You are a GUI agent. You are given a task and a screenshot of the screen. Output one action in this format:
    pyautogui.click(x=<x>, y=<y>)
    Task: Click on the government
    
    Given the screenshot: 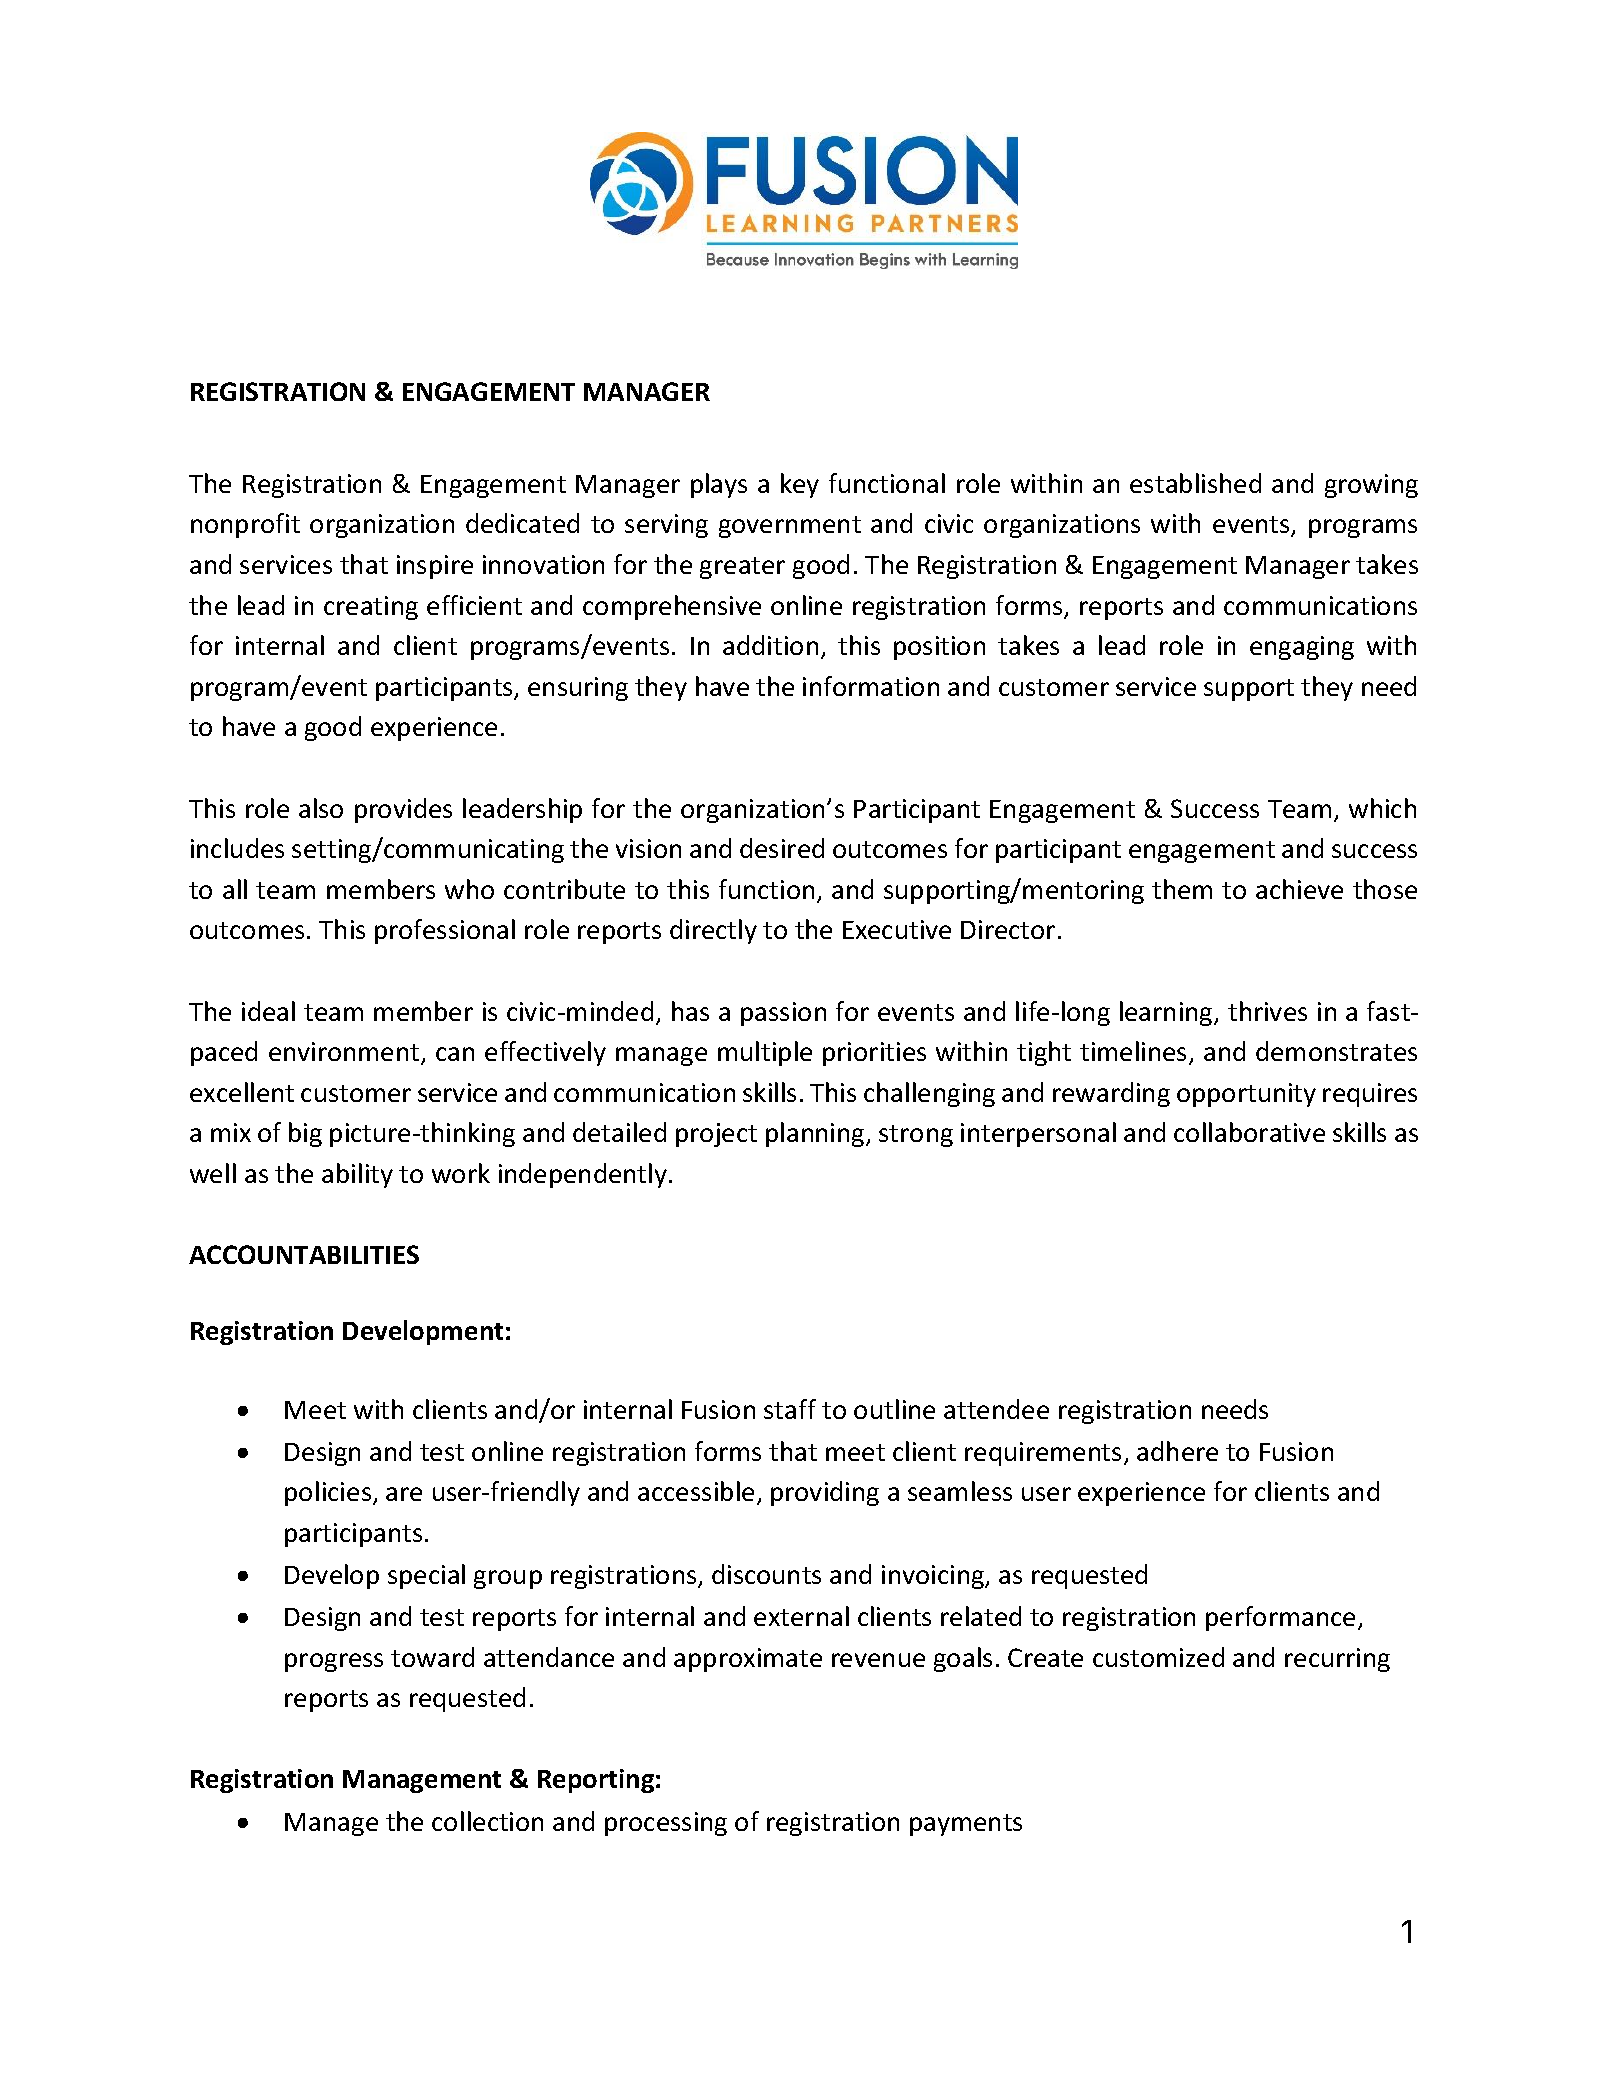 What is the action you would take?
    pyautogui.click(x=790, y=527)
